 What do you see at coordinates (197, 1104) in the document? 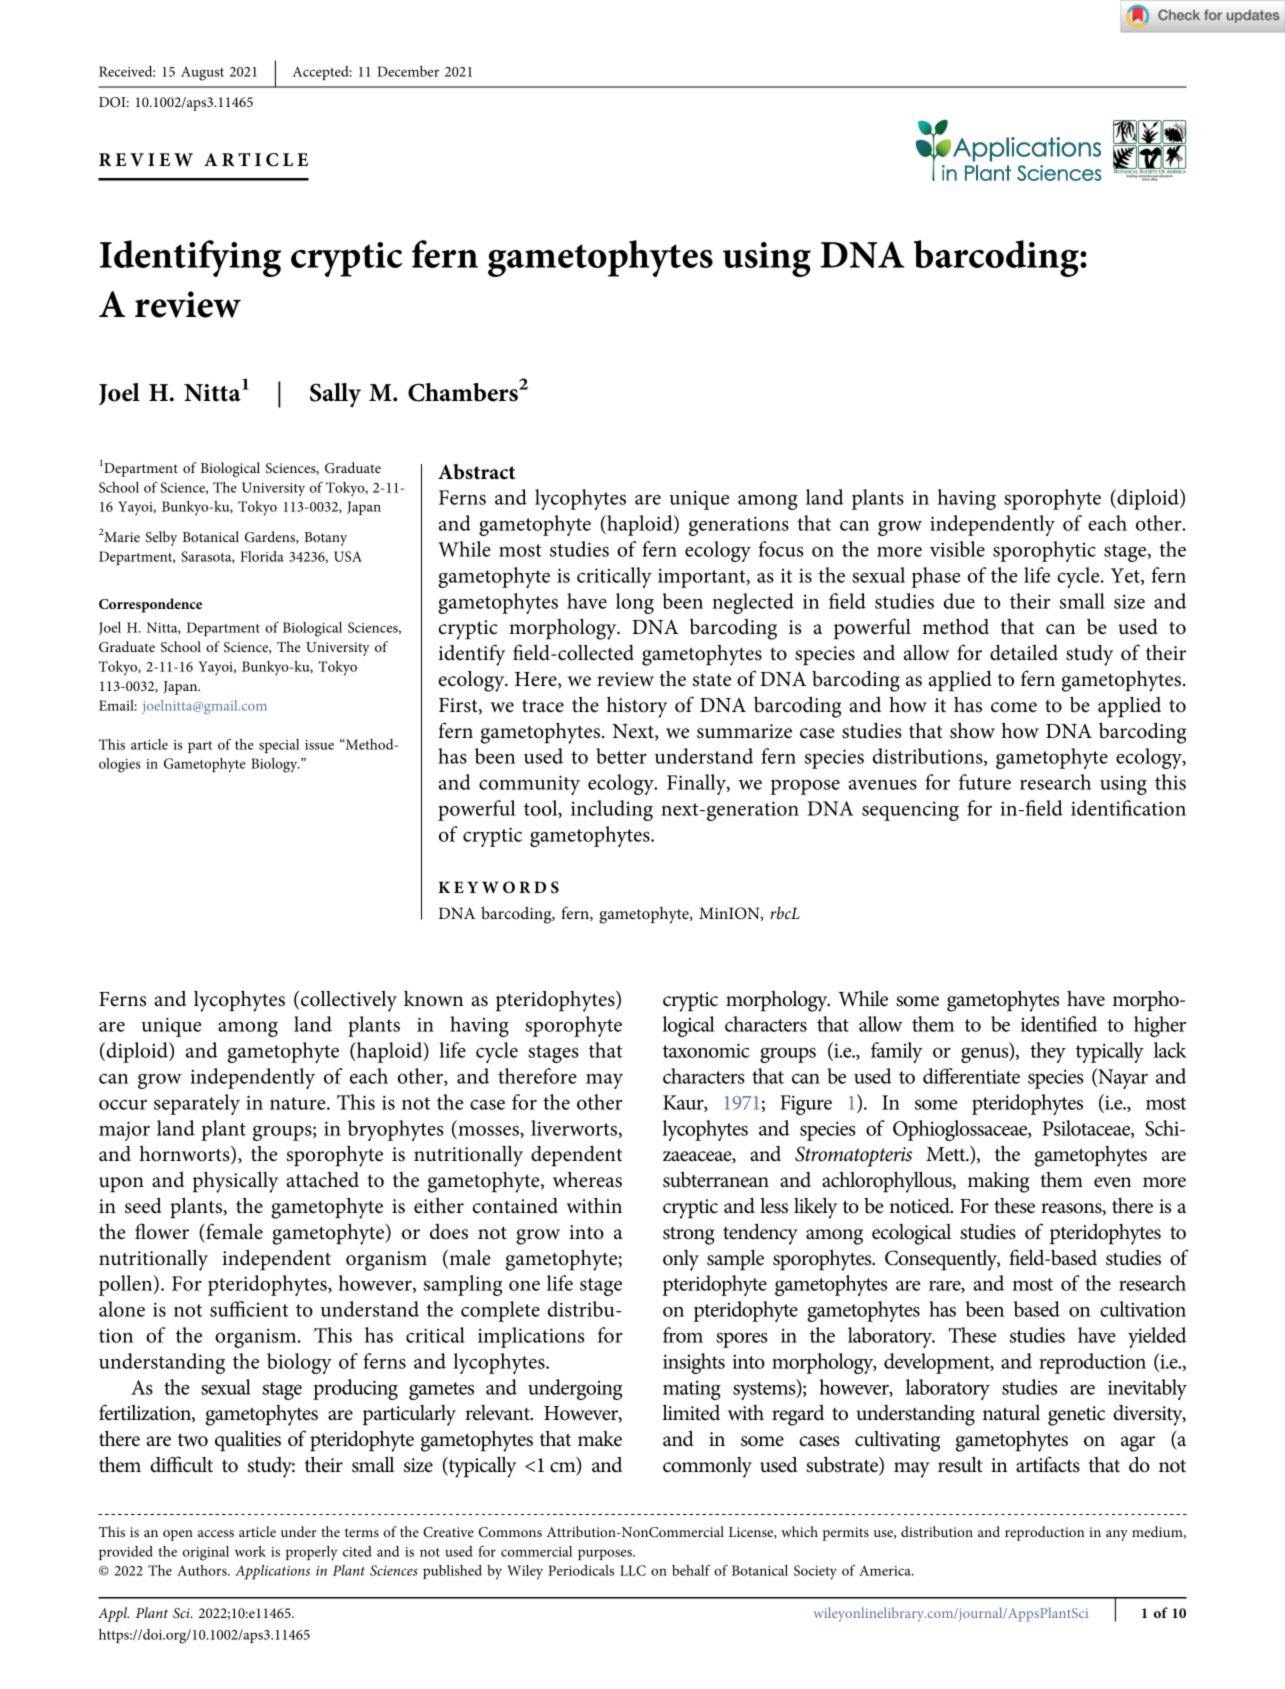
I see `separately` at bounding box center [197, 1104].
